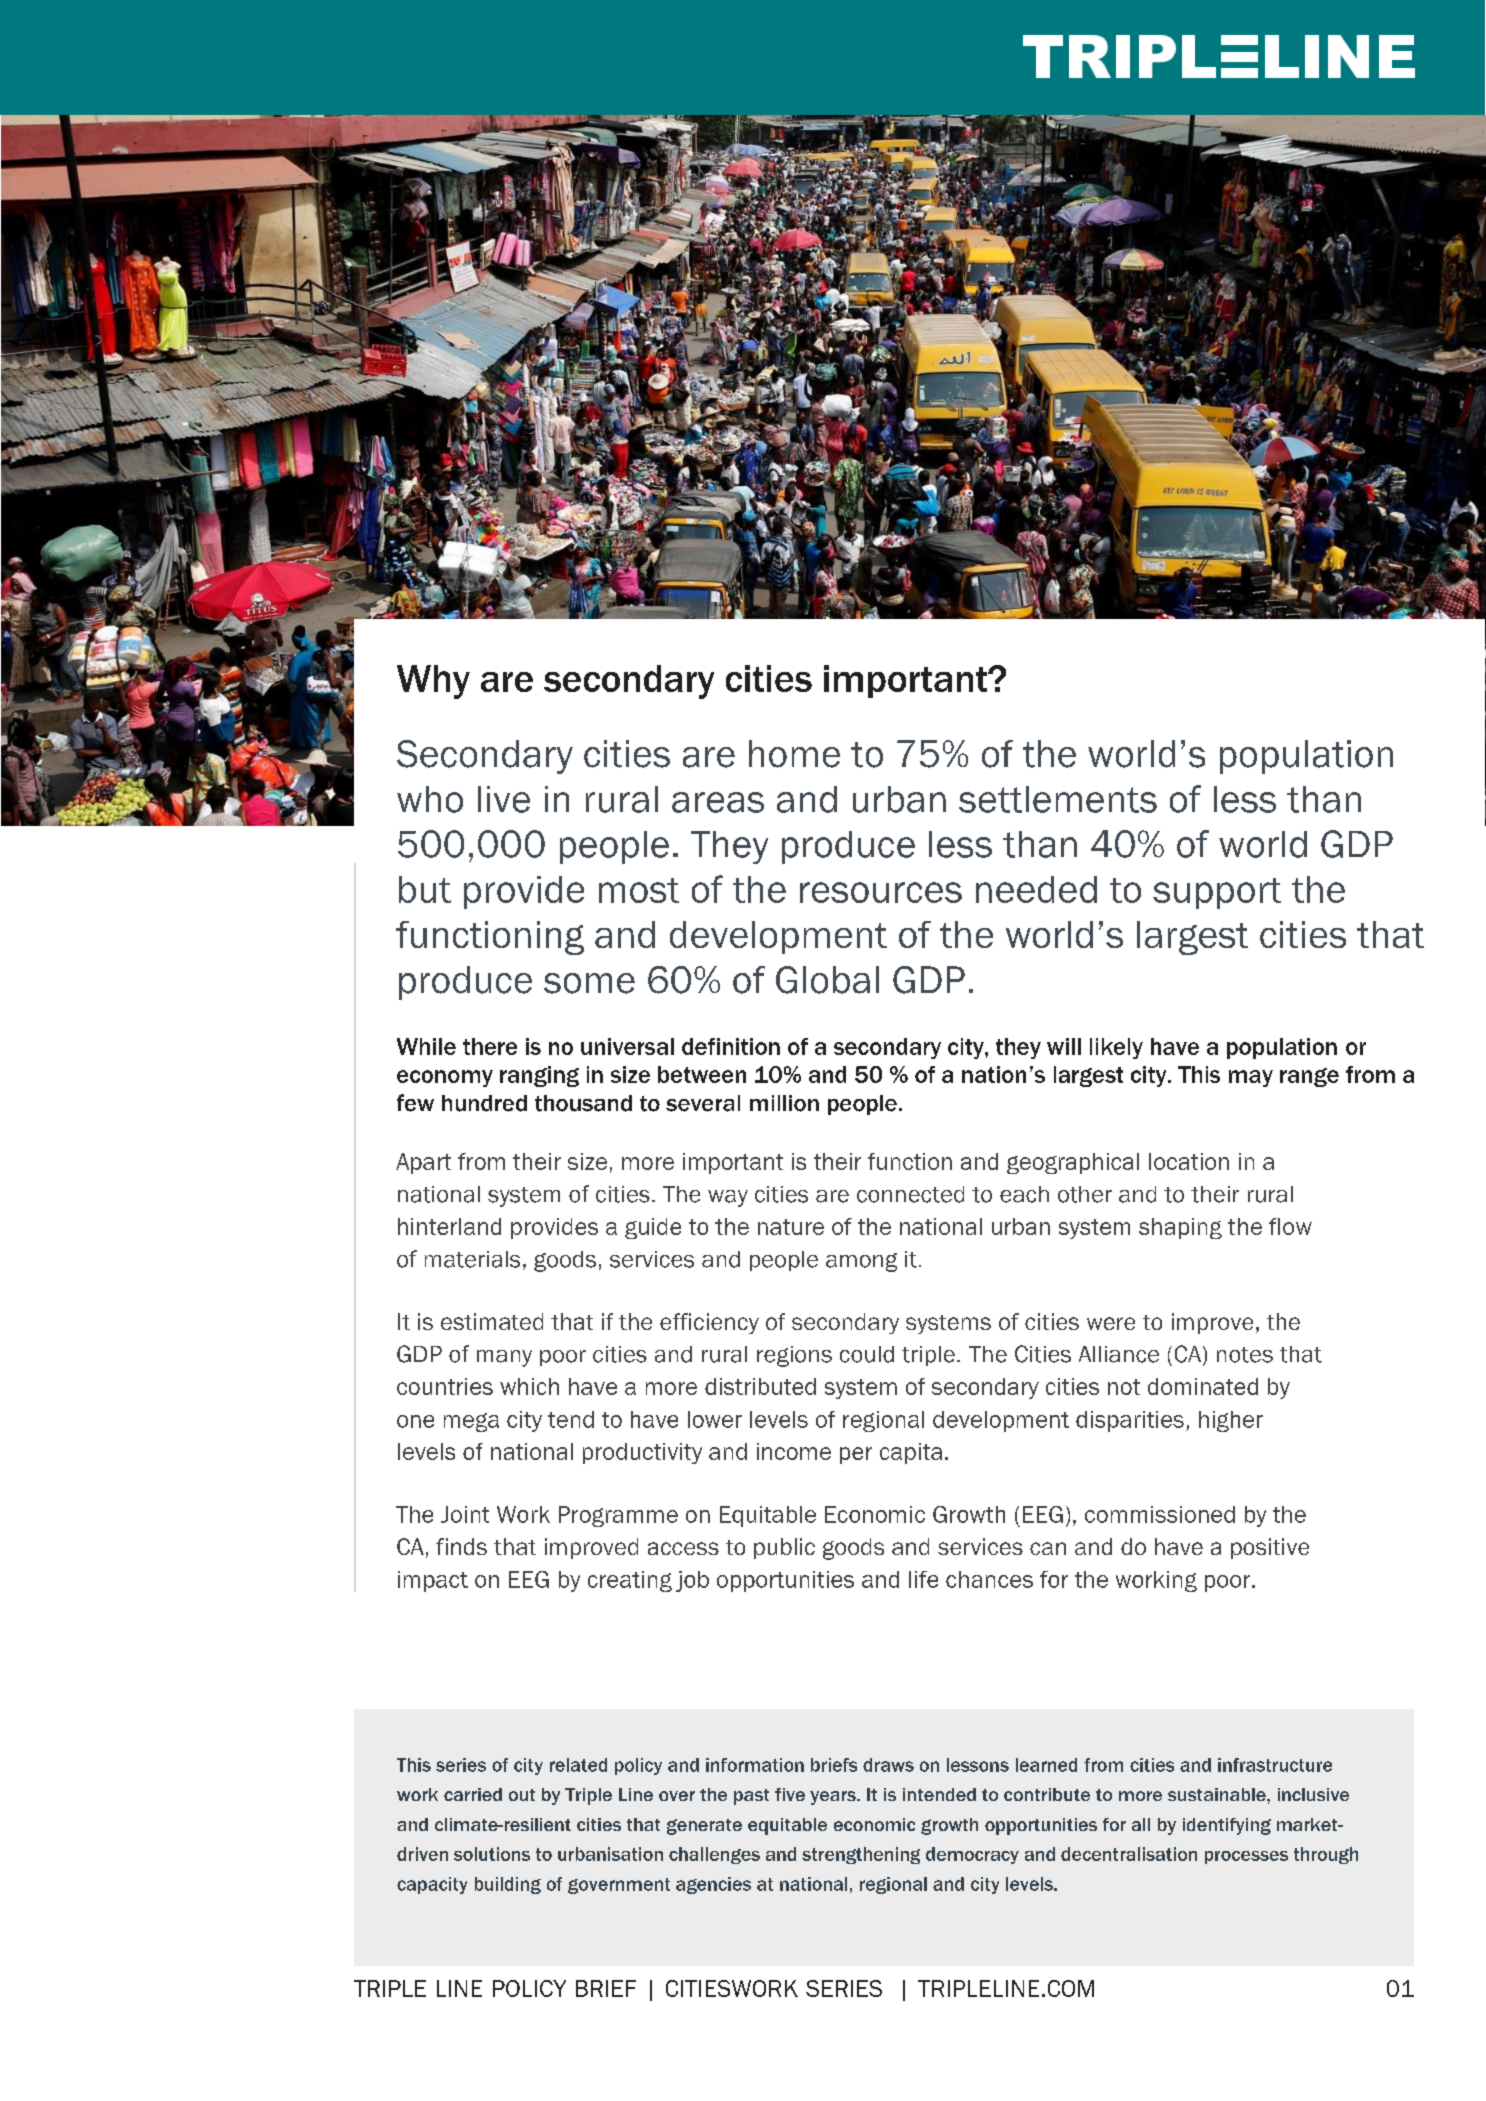 The height and width of the page is (2101, 1486). Describe the element at coordinates (1058, 799) in the page. I see `settlements` at that location.
